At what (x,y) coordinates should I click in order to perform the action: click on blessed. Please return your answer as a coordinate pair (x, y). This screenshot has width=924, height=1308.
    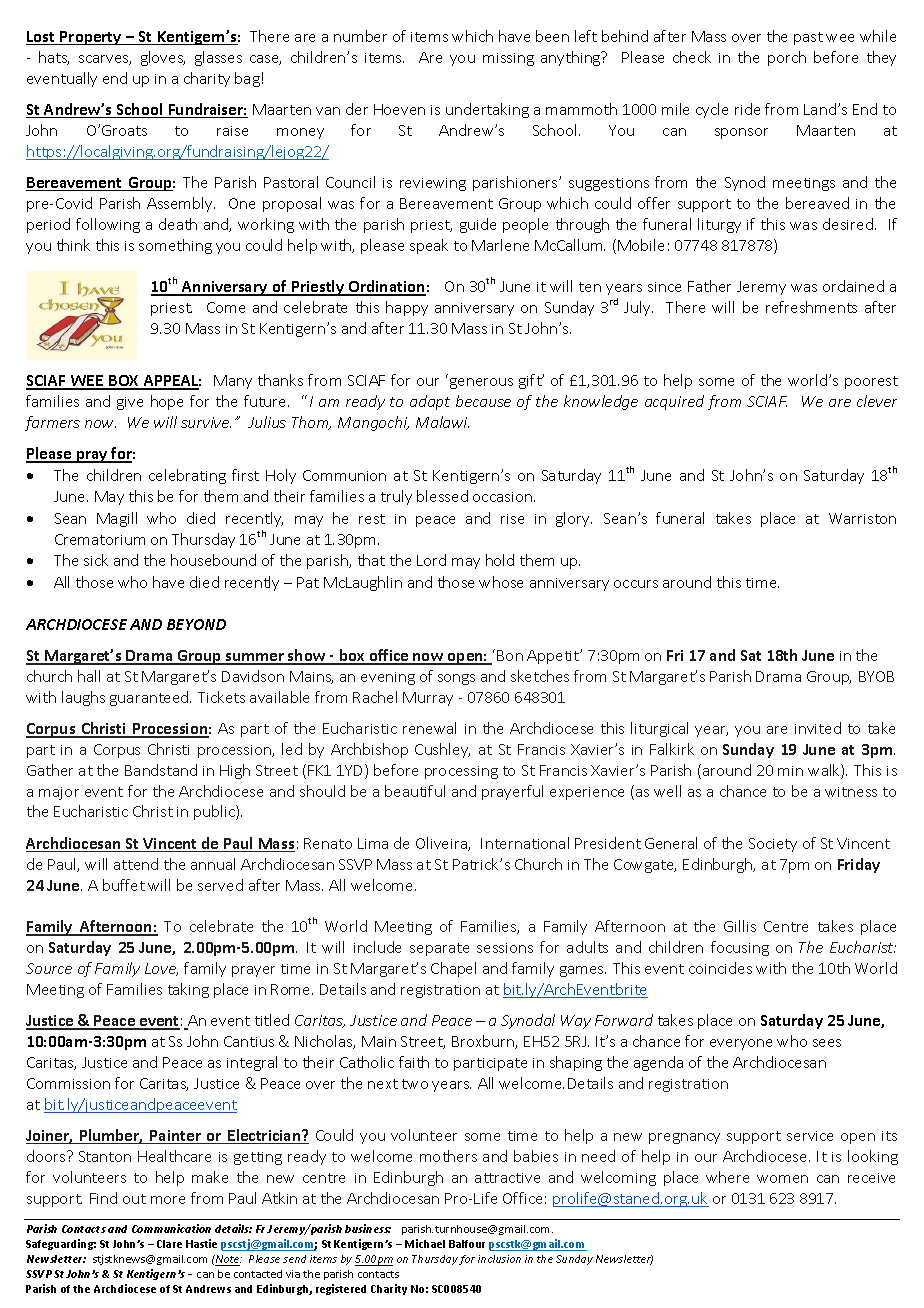
    Looking at the image, I should click on (442, 496).
